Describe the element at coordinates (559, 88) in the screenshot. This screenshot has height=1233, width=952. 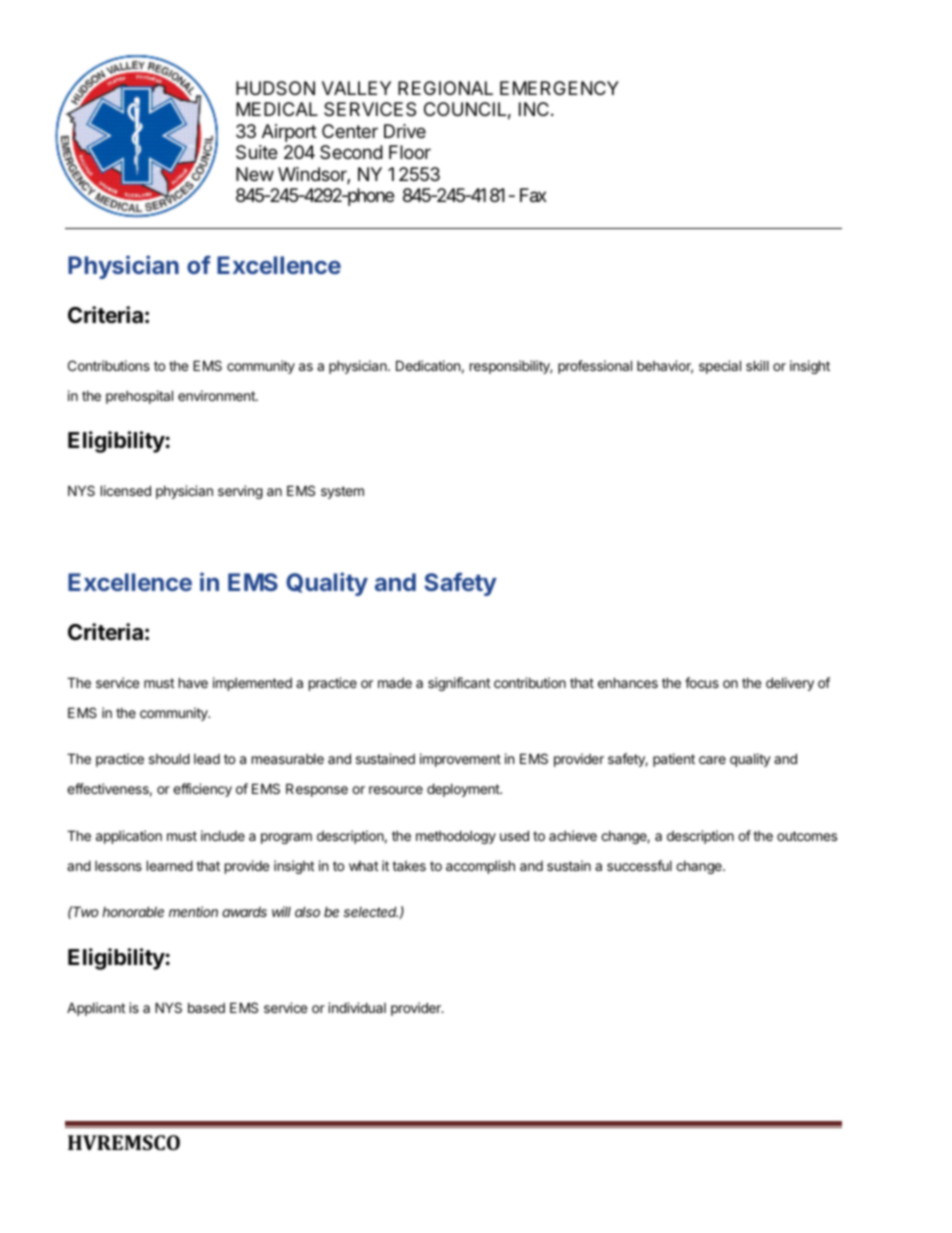
I see `EMERGENCY` at that location.
